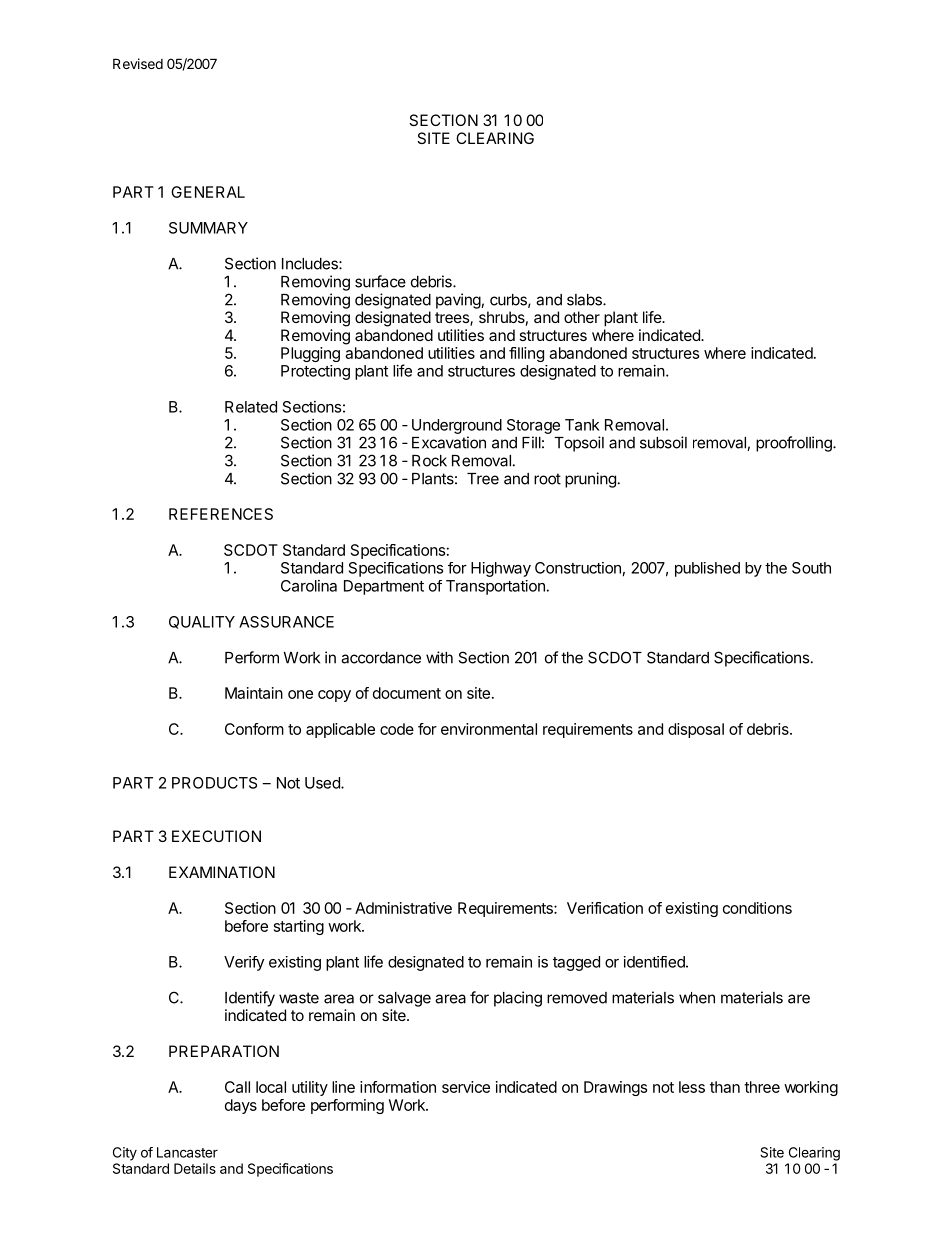 This screenshot has width=952, height=1233. Describe the element at coordinates (187, 1152) in the screenshot. I see `Lancaster` at that location.
